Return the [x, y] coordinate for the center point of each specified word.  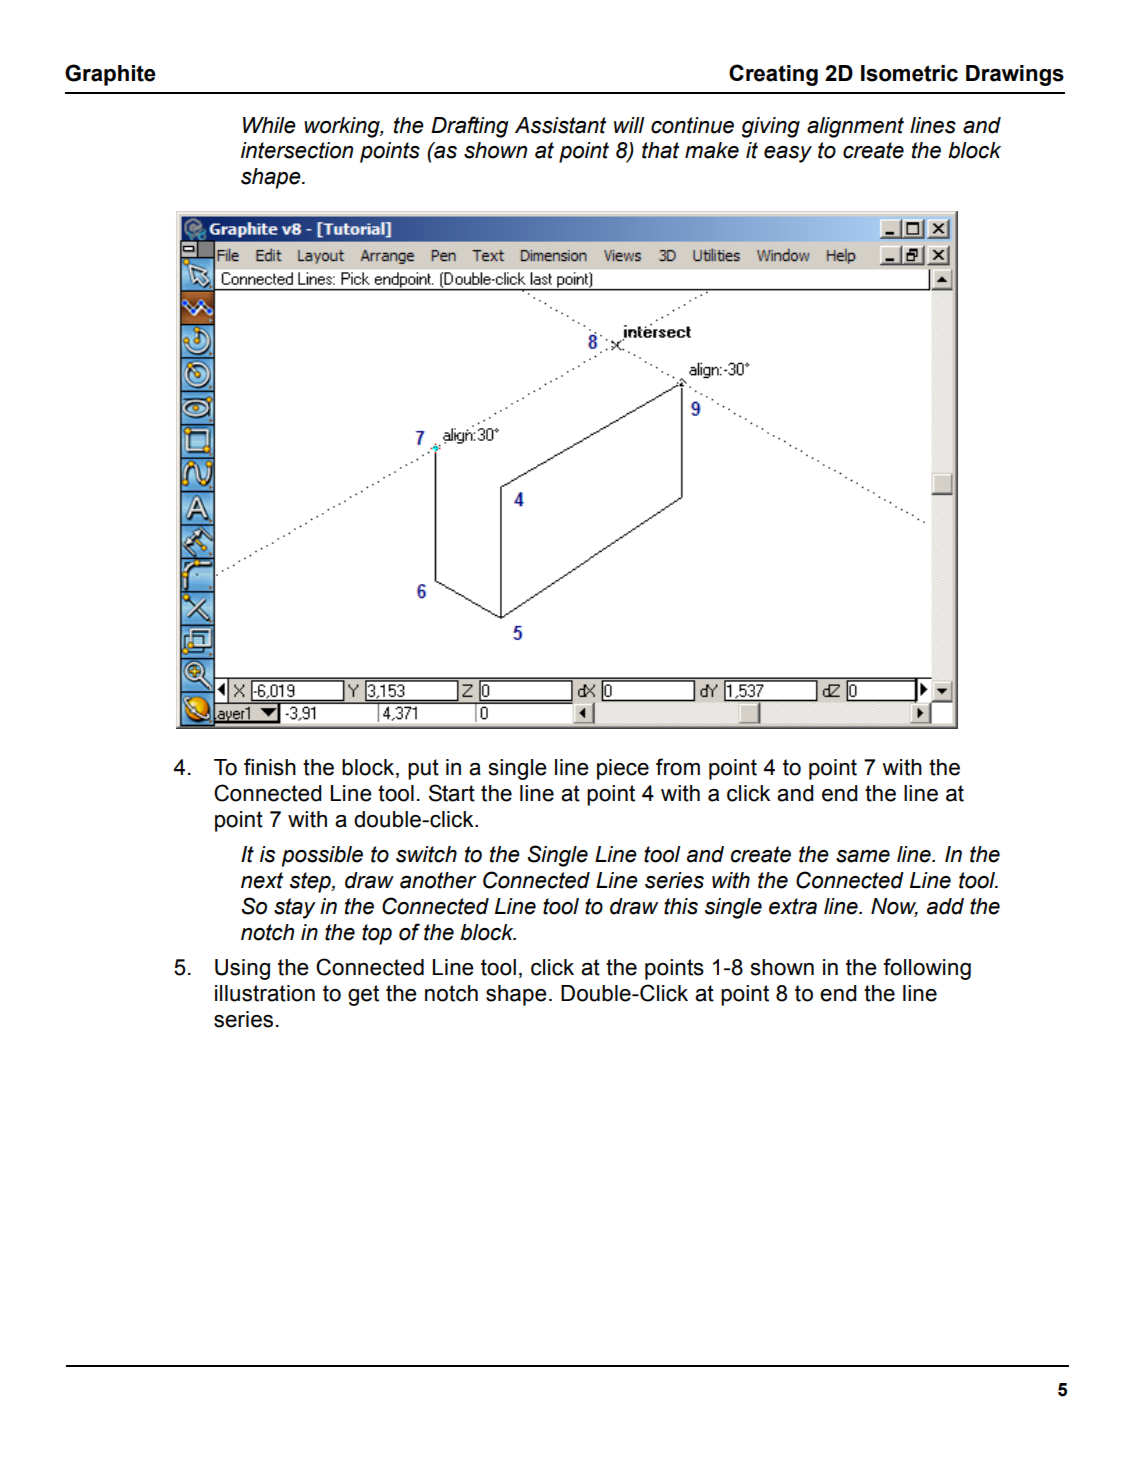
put [423, 769]
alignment [855, 127]
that [660, 150]
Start [452, 793]
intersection [297, 150]
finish [270, 767]
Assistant [560, 125]
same [863, 856]
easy [788, 154]
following [927, 969]
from [678, 767]
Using [242, 969]
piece [623, 769]
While [269, 125]
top [377, 934]
